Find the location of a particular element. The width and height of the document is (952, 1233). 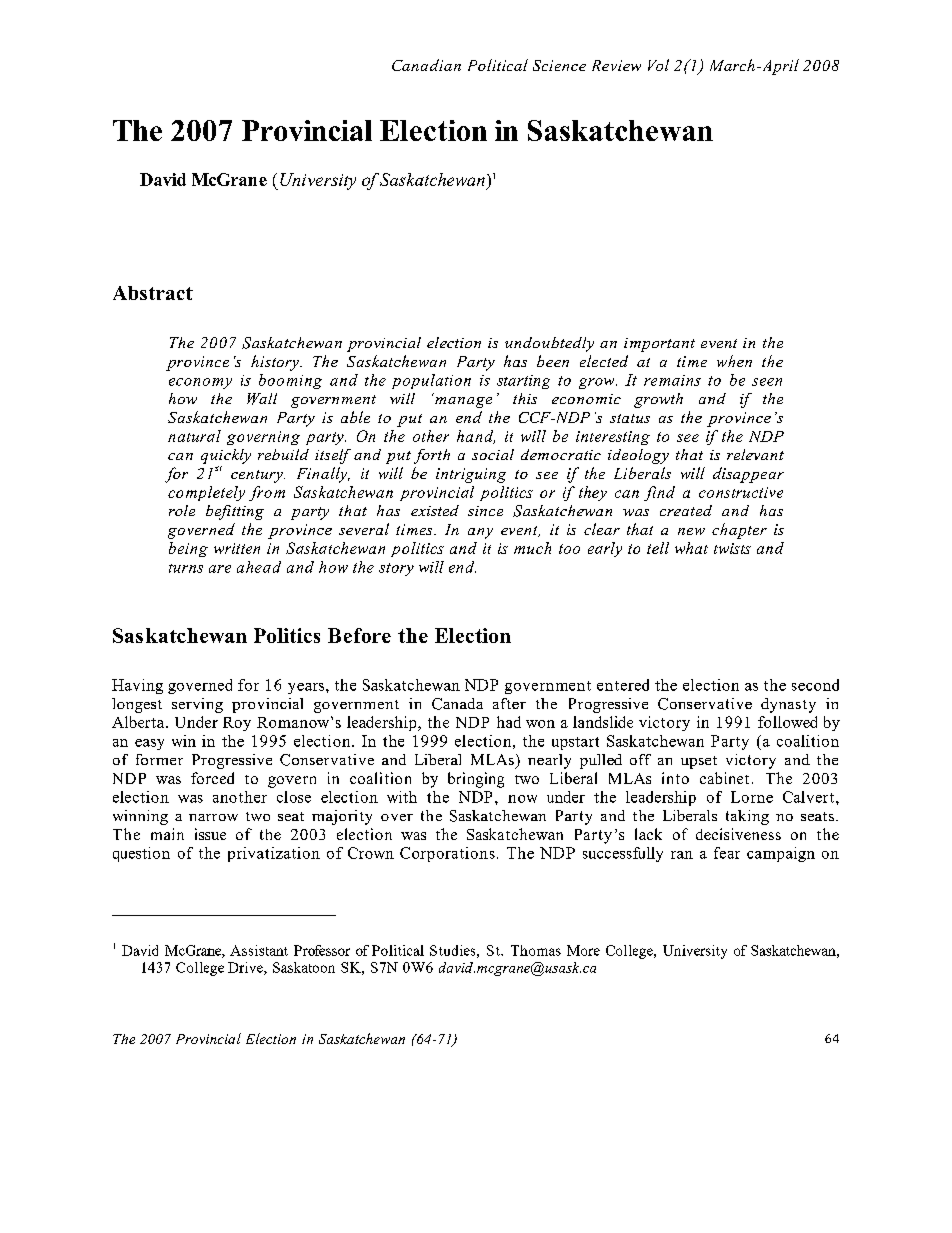

chapter is located at coordinates (739, 531).
